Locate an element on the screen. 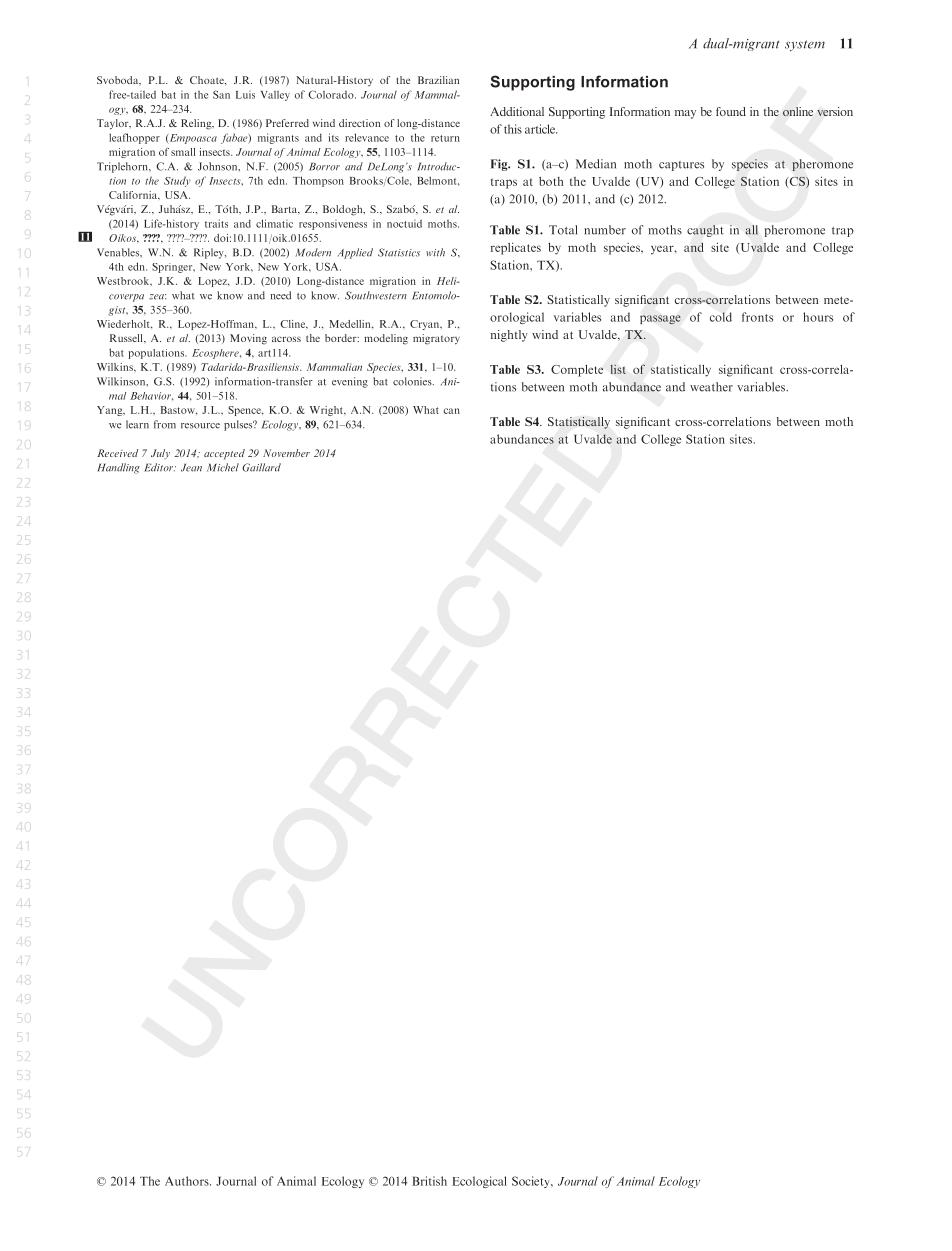 The height and width of the screenshot is (1251, 952). November is located at coordinates (286, 453).
